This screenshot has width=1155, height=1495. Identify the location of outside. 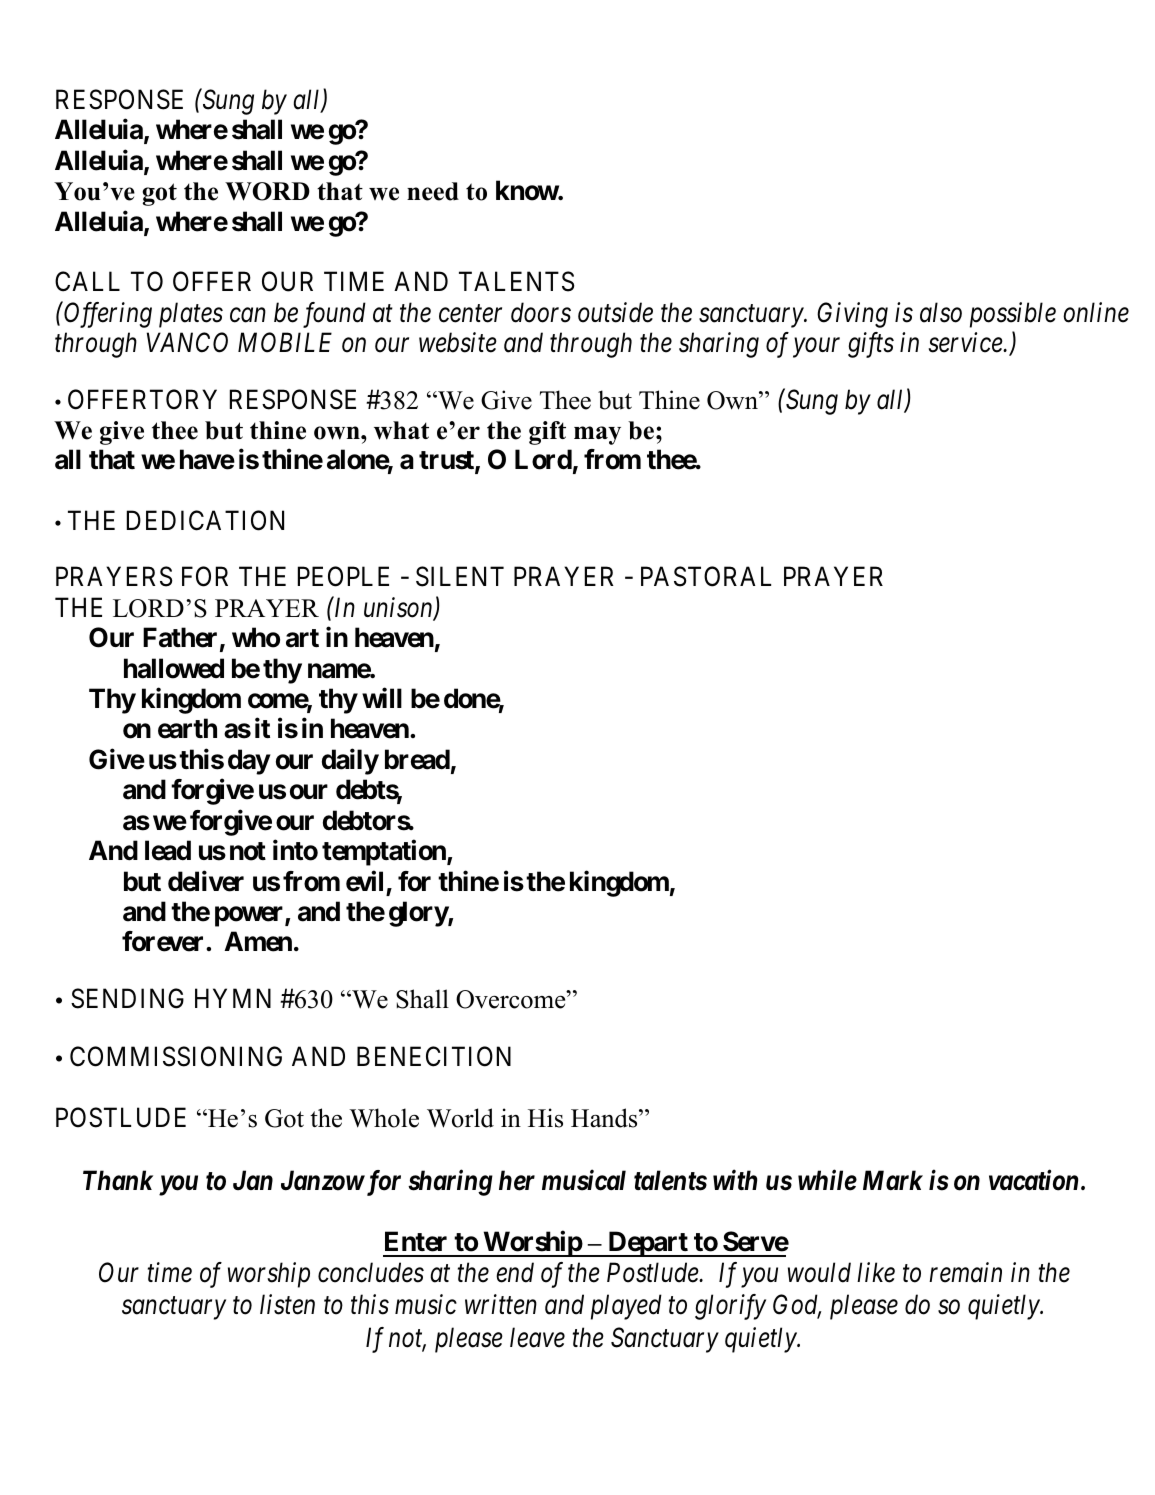
(615, 312).
